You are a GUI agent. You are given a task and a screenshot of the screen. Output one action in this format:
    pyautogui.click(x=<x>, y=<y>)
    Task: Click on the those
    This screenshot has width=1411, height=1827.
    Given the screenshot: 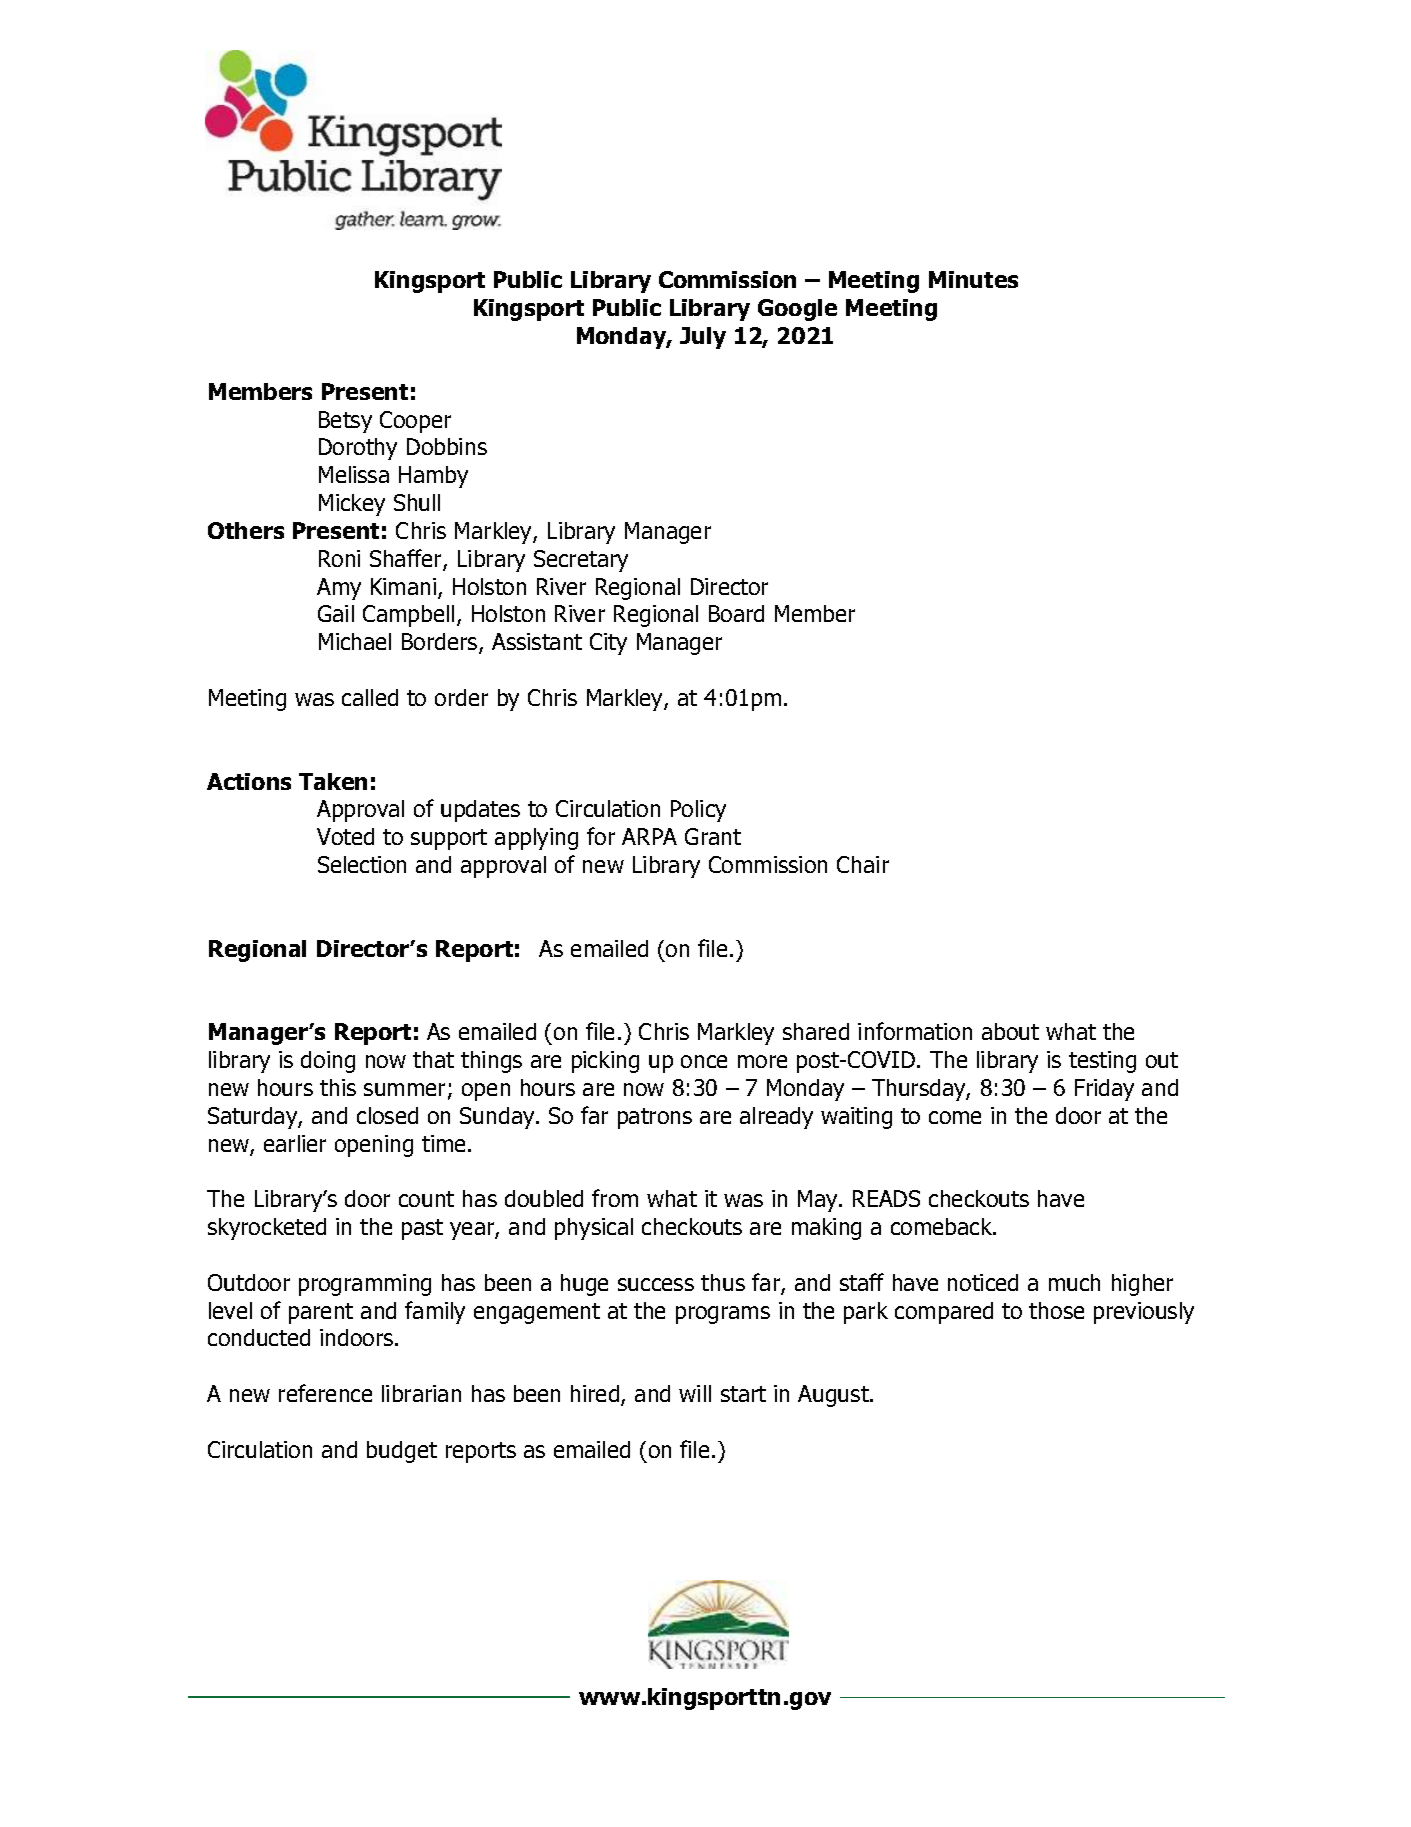 What is the action you would take?
    pyautogui.click(x=1056, y=1310)
